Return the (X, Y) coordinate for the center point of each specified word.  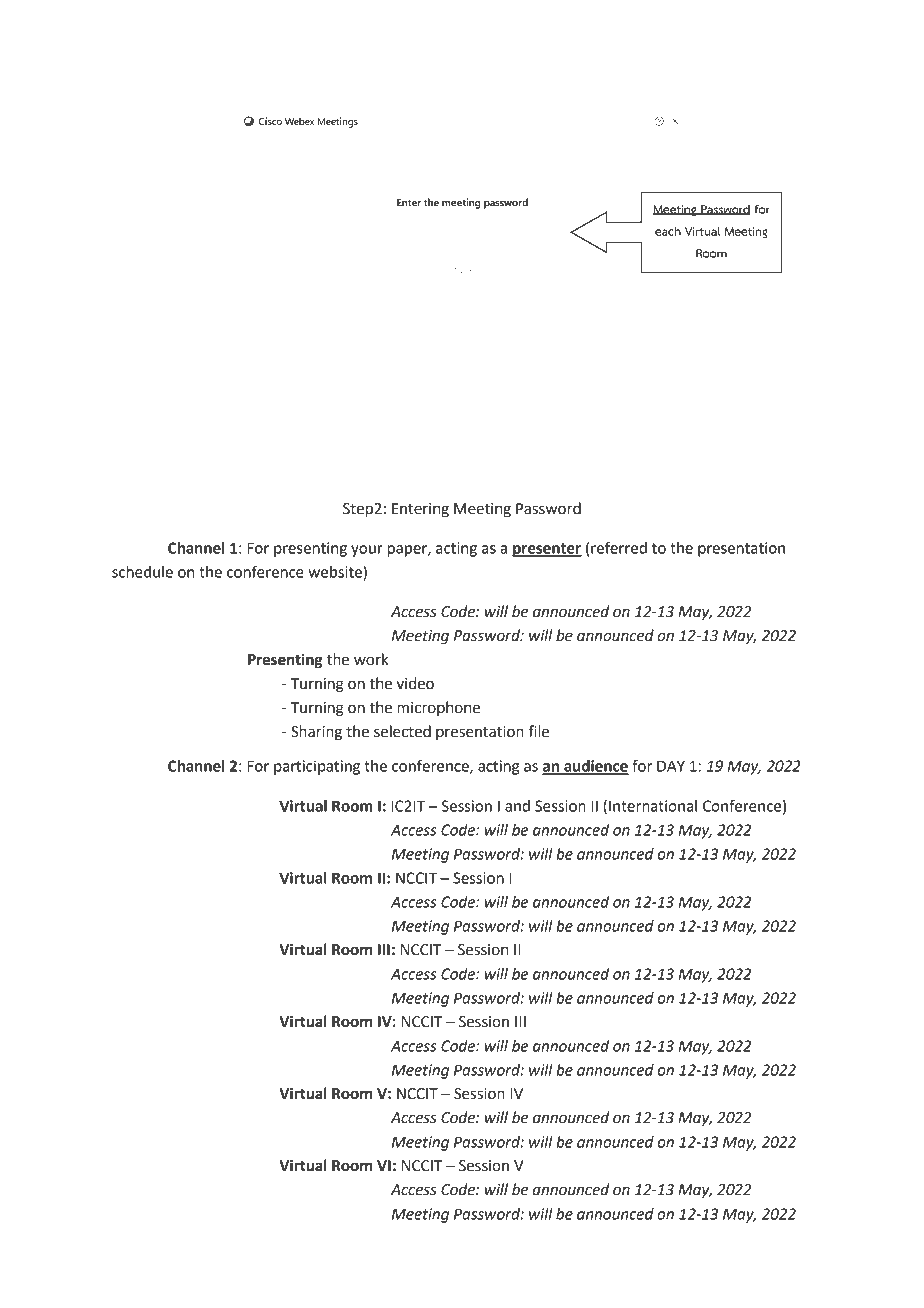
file (538, 731)
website (335, 572)
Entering (420, 510)
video (415, 683)
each (668, 231)
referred (619, 547)
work (371, 659)
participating (317, 767)
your (367, 551)
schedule (142, 572)
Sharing (316, 733)
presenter (547, 550)
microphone (438, 709)
